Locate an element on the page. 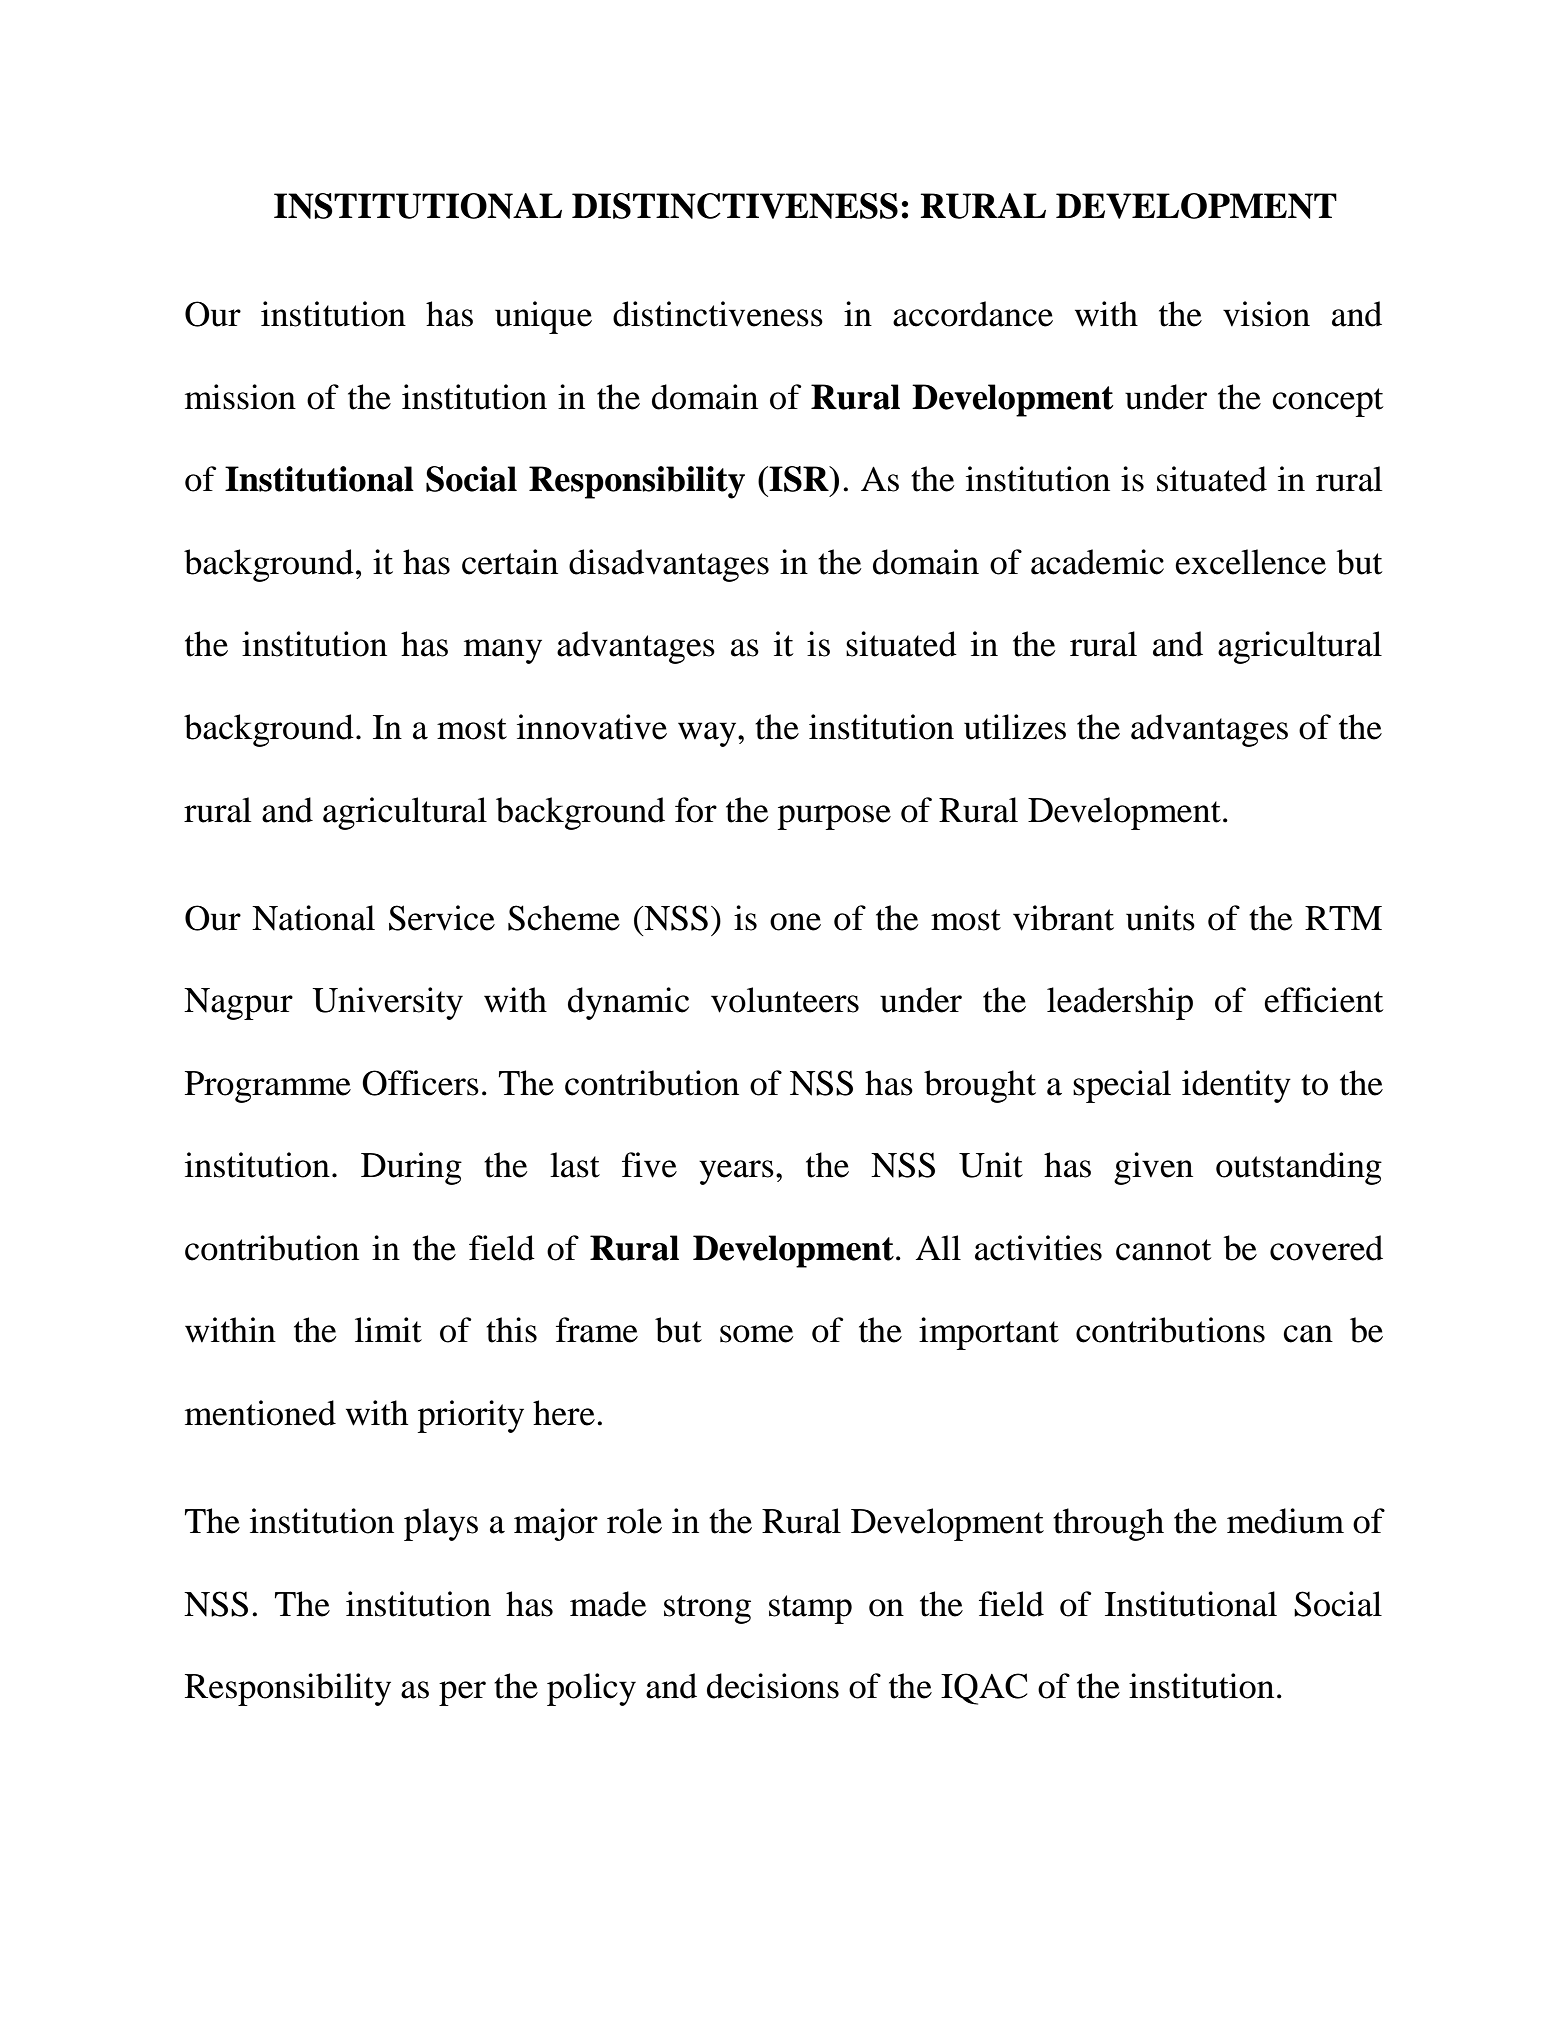 This page has width=1568, height=2030. per is located at coordinates (462, 1693).
